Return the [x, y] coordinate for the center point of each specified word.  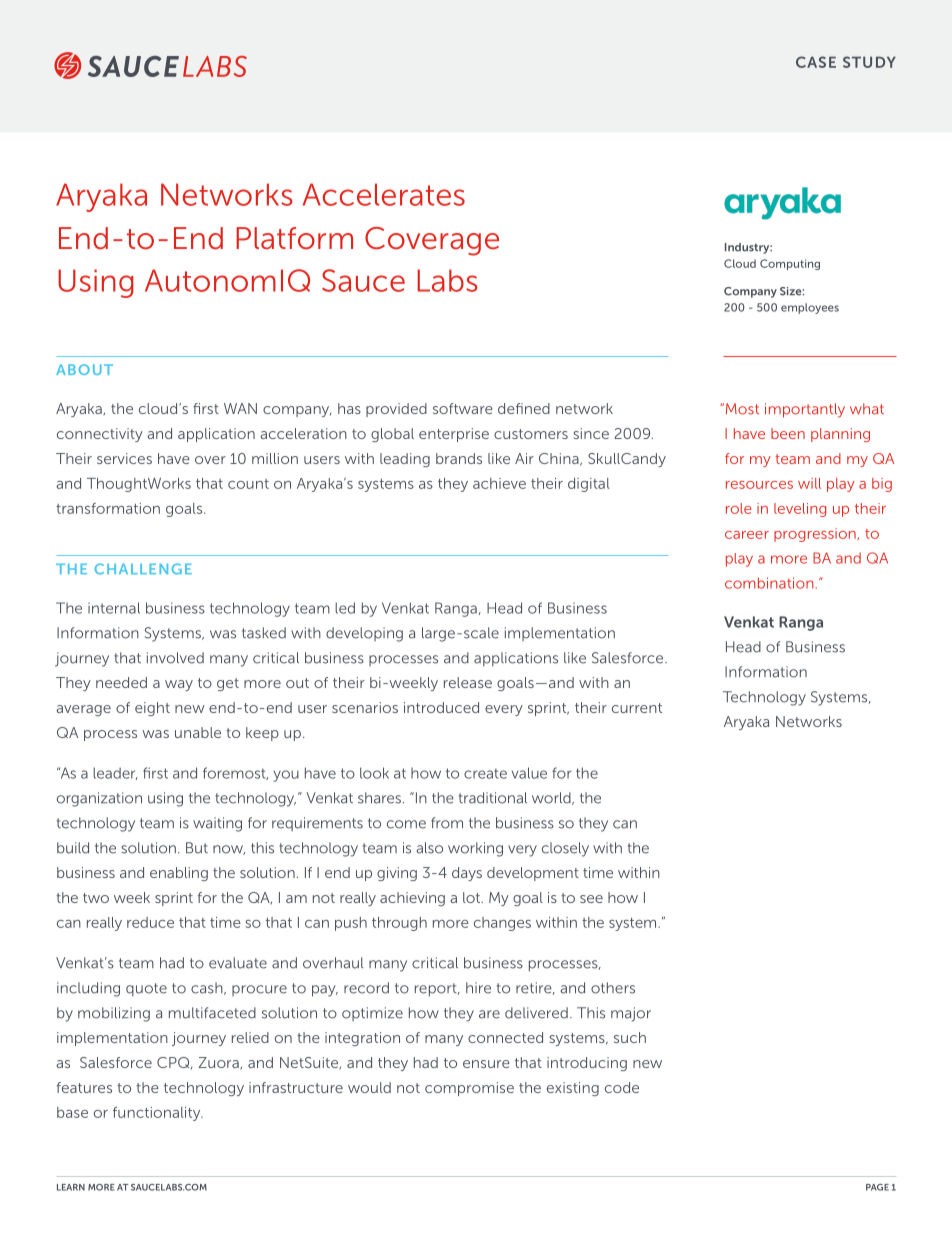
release [468, 682]
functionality [158, 1114]
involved [175, 658]
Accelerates [384, 194]
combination [770, 583]
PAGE [877, 1187]
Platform [294, 238]
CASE [816, 62]
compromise [469, 1089]
